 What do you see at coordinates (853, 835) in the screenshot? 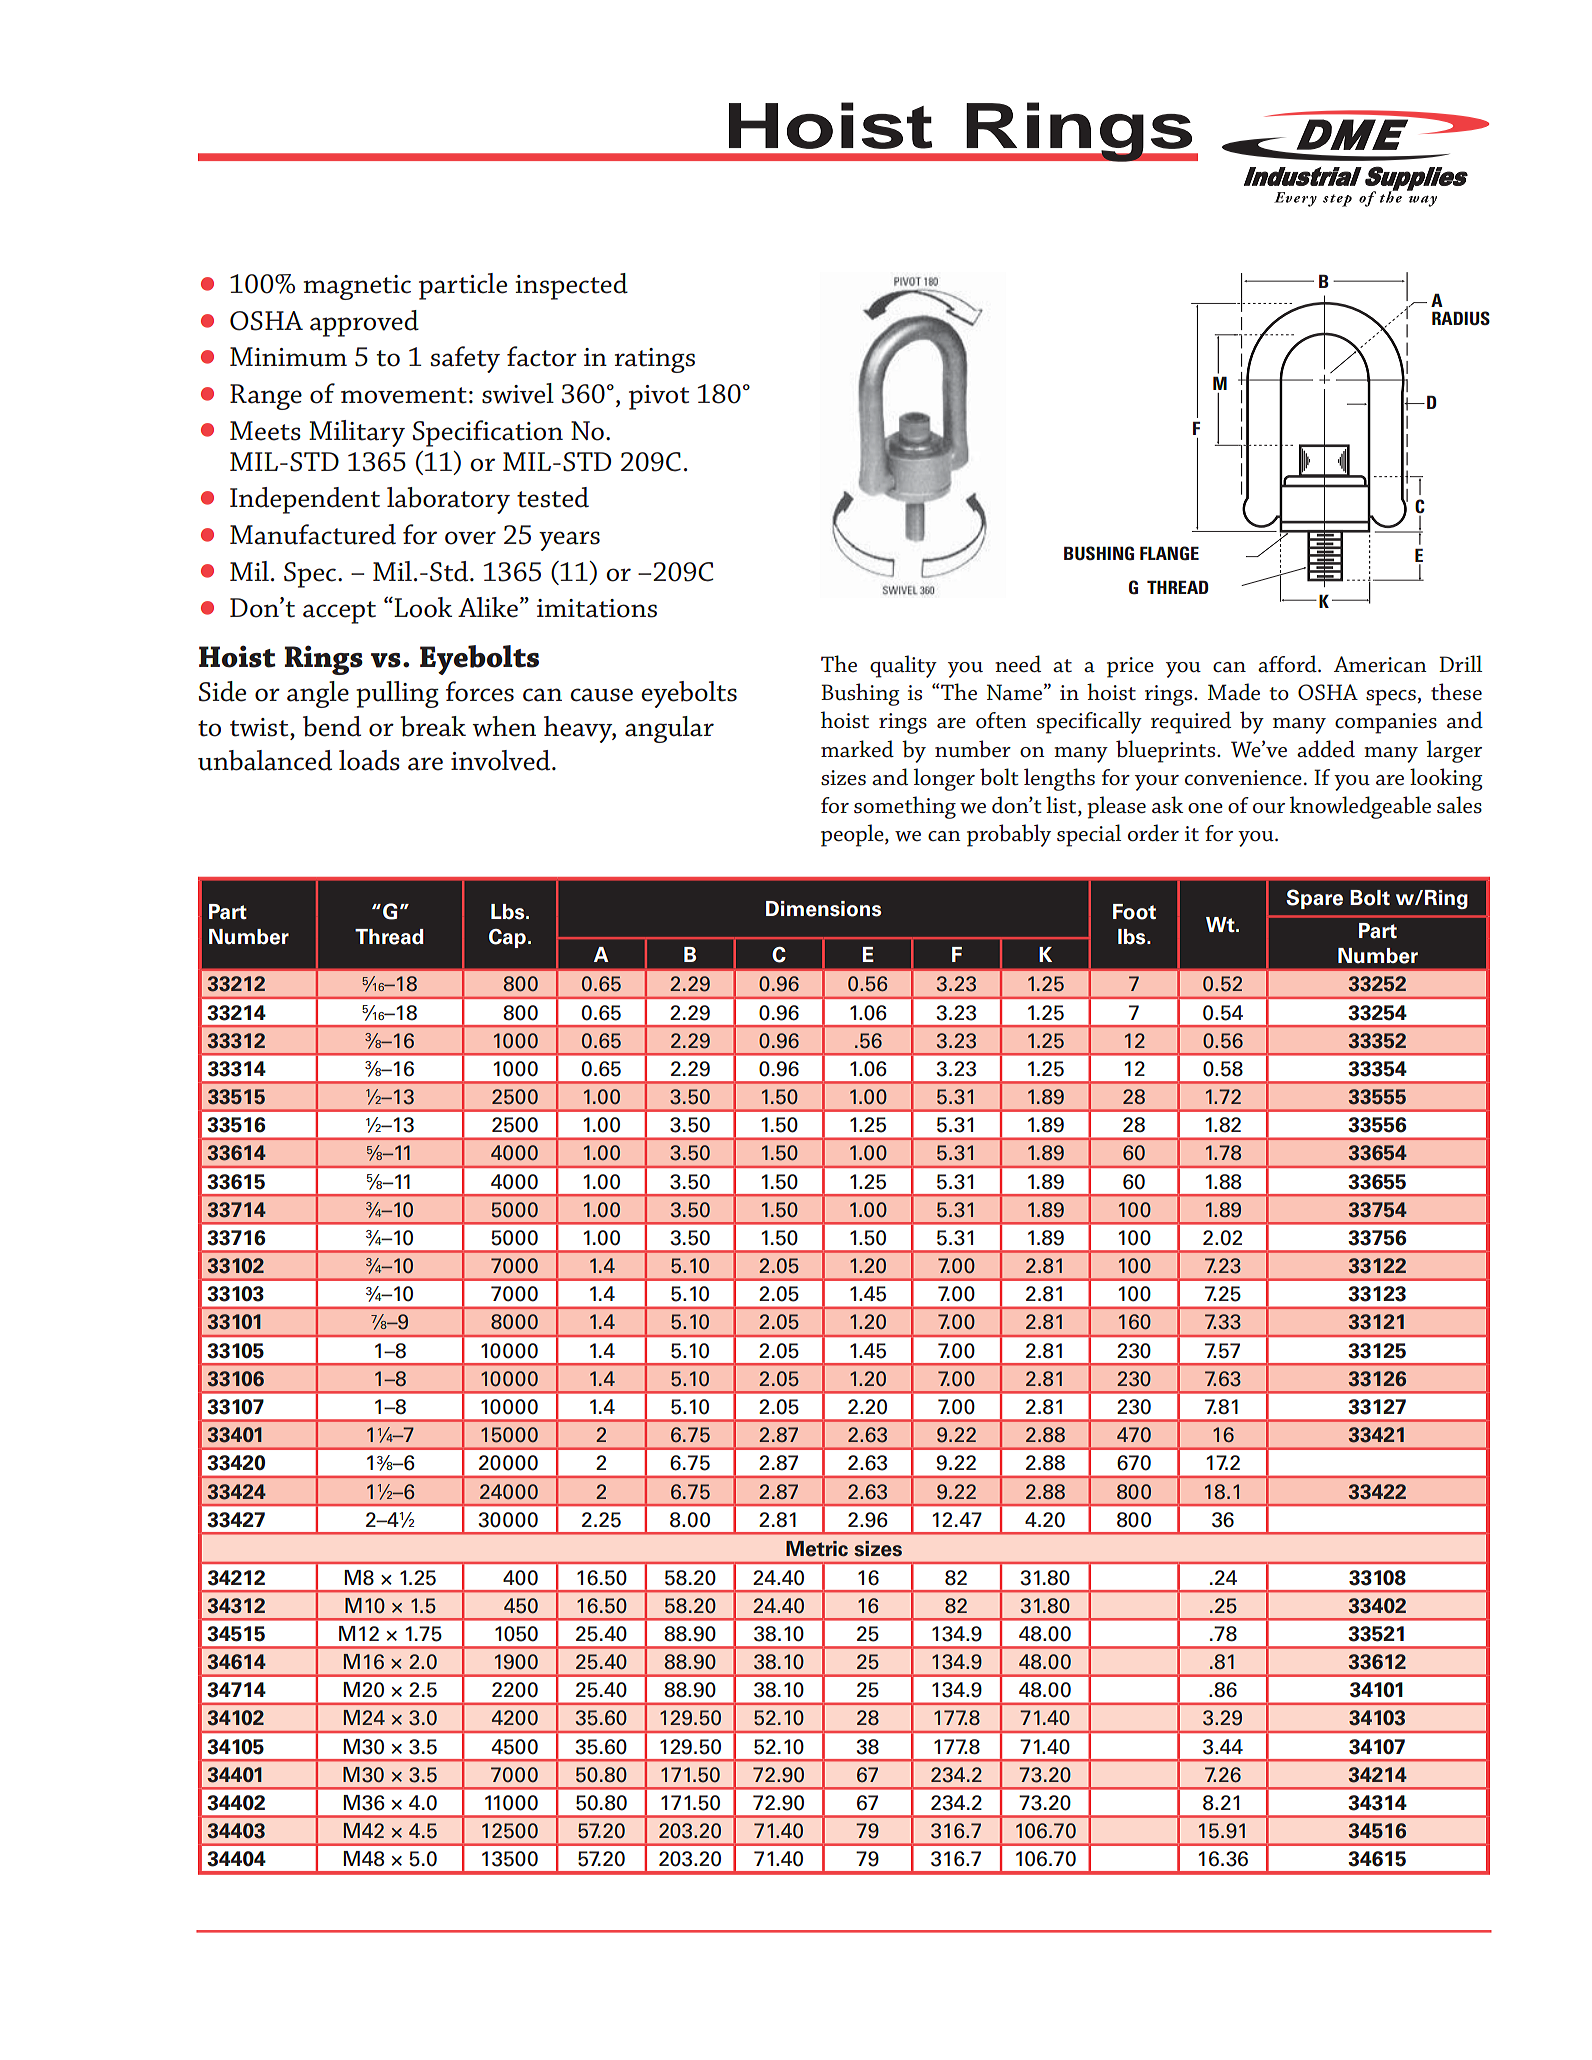
I see `people` at bounding box center [853, 835].
